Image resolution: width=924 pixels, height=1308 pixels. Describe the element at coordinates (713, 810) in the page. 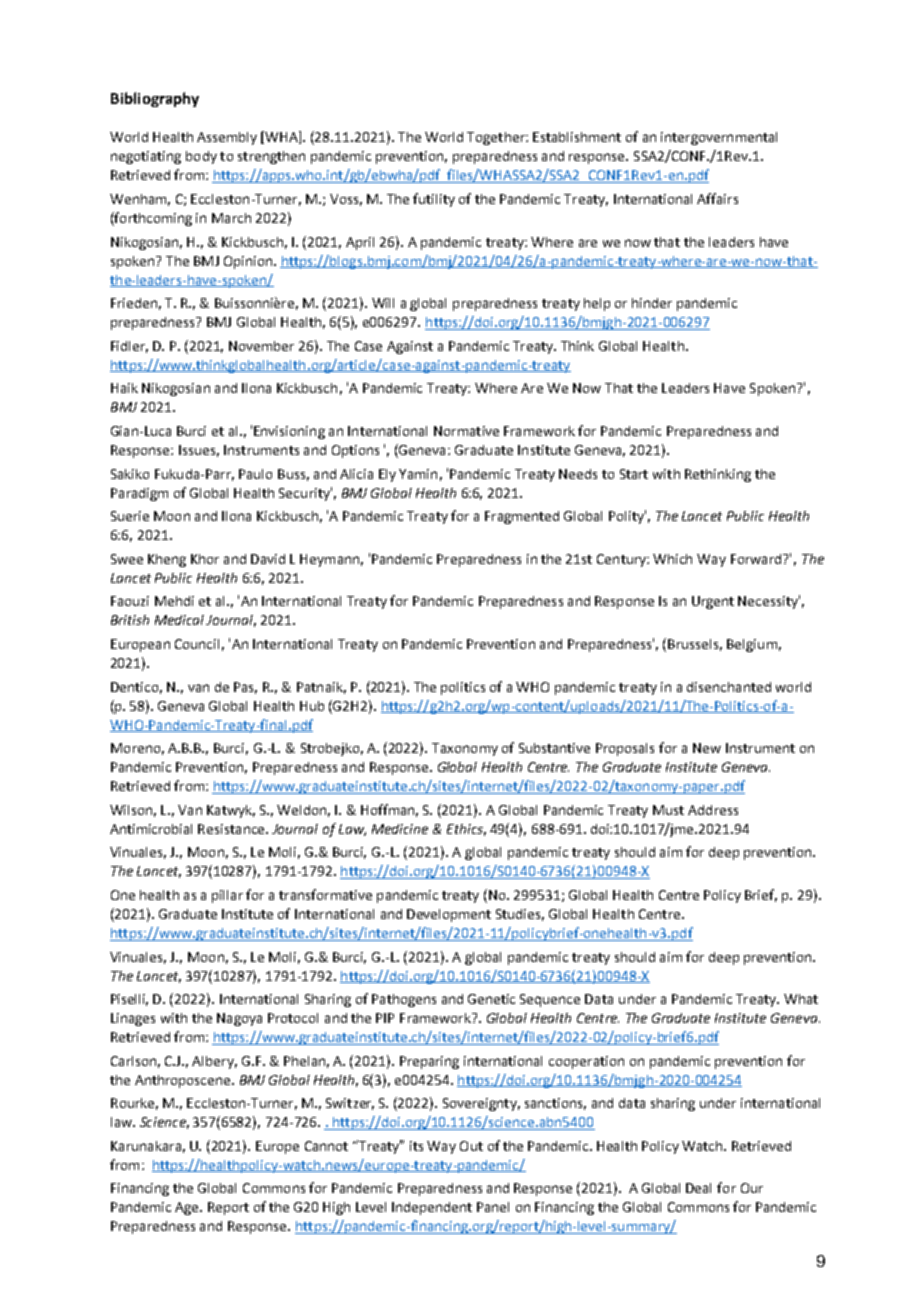

I see `Address` at that location.
